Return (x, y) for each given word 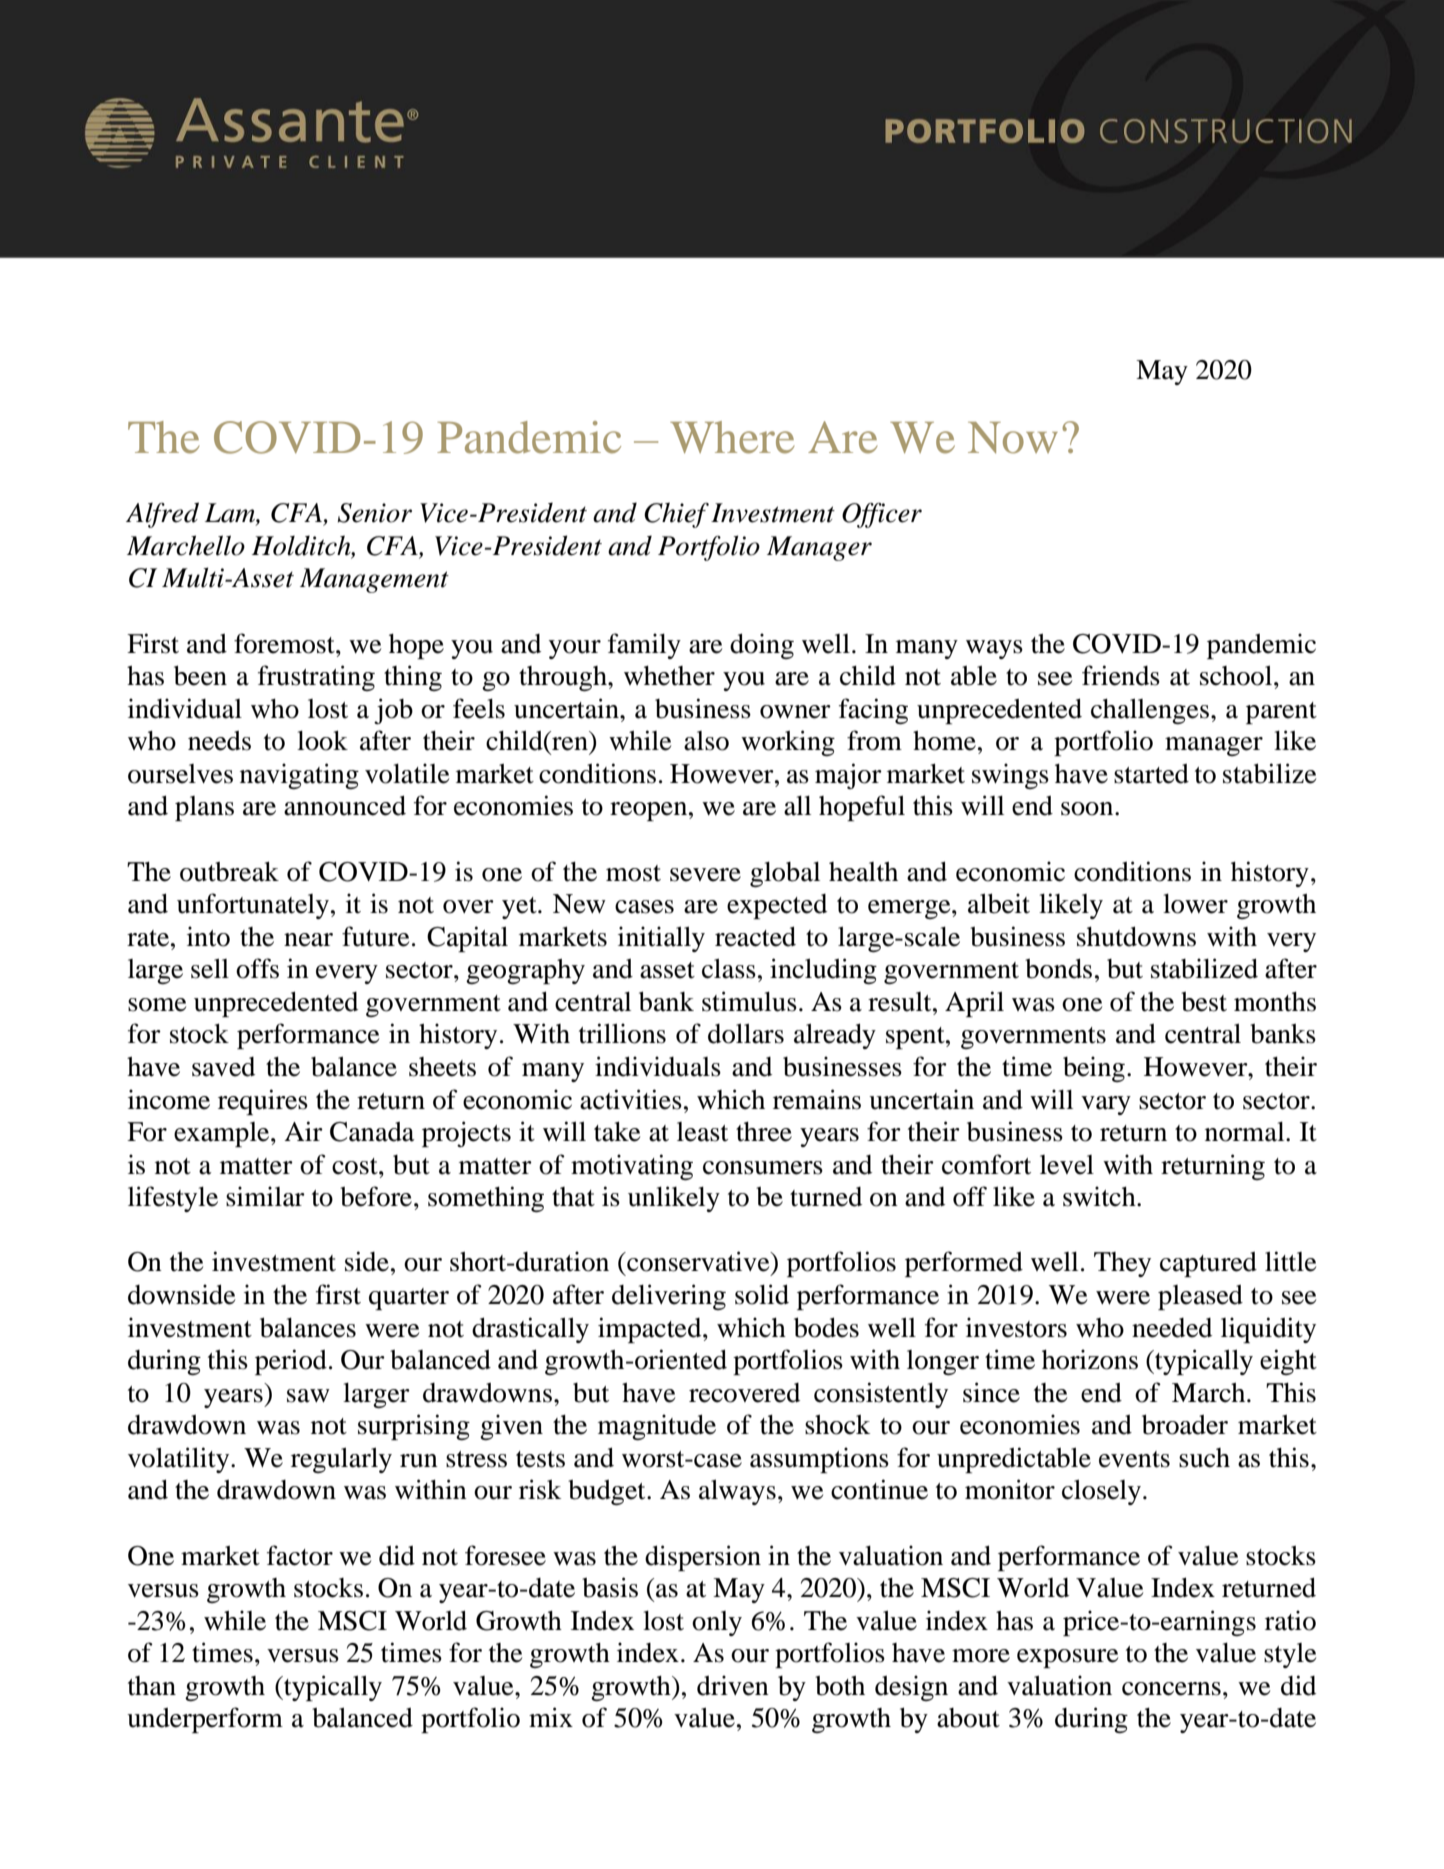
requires (263, 1102)
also (706, 741)
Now (1013, 438)
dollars (746, 1033)
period (291, 1362)
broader (1185, 1424)
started (1151, 774)
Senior (375, 513)
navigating (299, 776)
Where (732, 437)
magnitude (657, 1427)
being (1094, 1069)
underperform (205, 1720)
